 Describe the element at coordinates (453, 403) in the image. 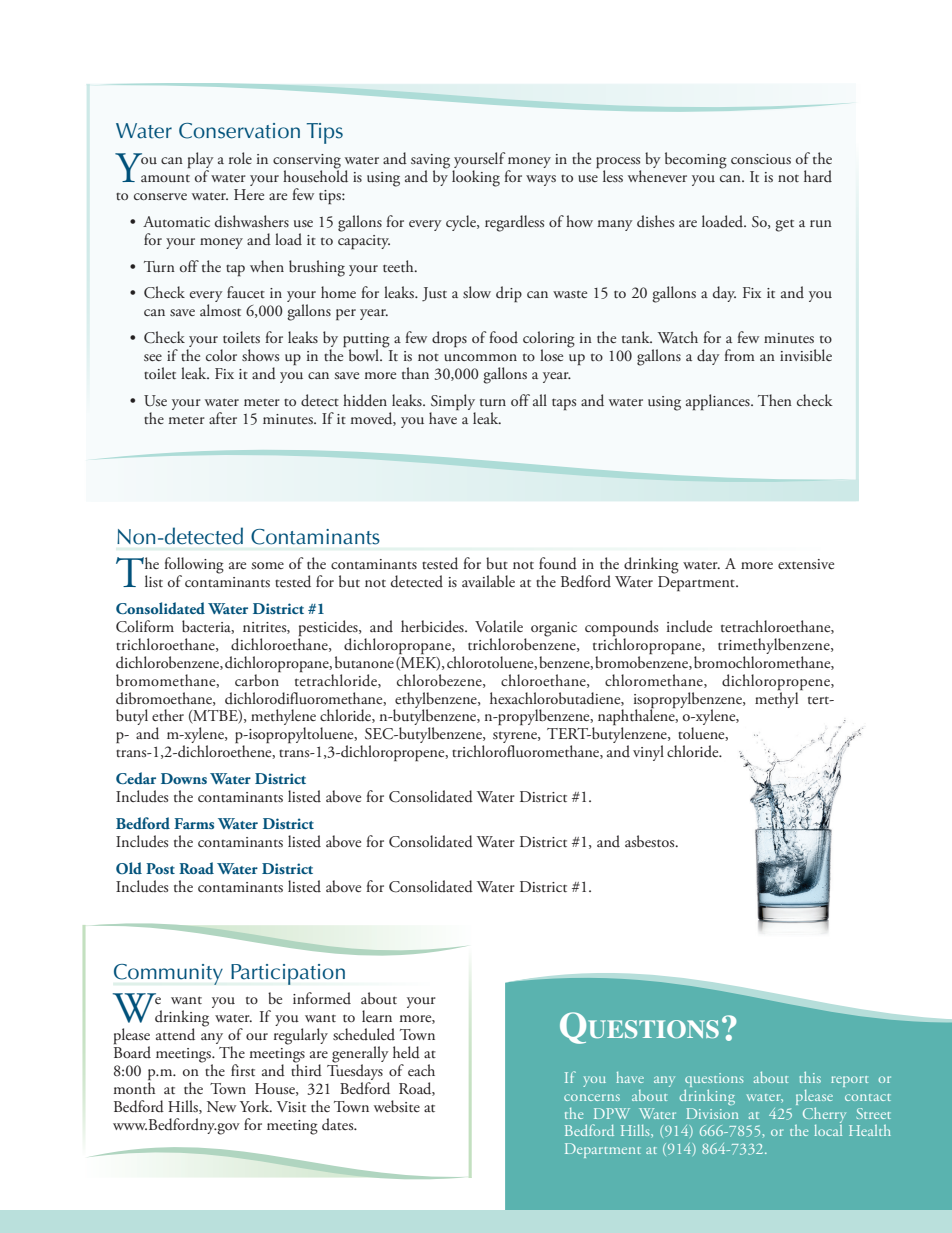

I see `Simply` at that location.
